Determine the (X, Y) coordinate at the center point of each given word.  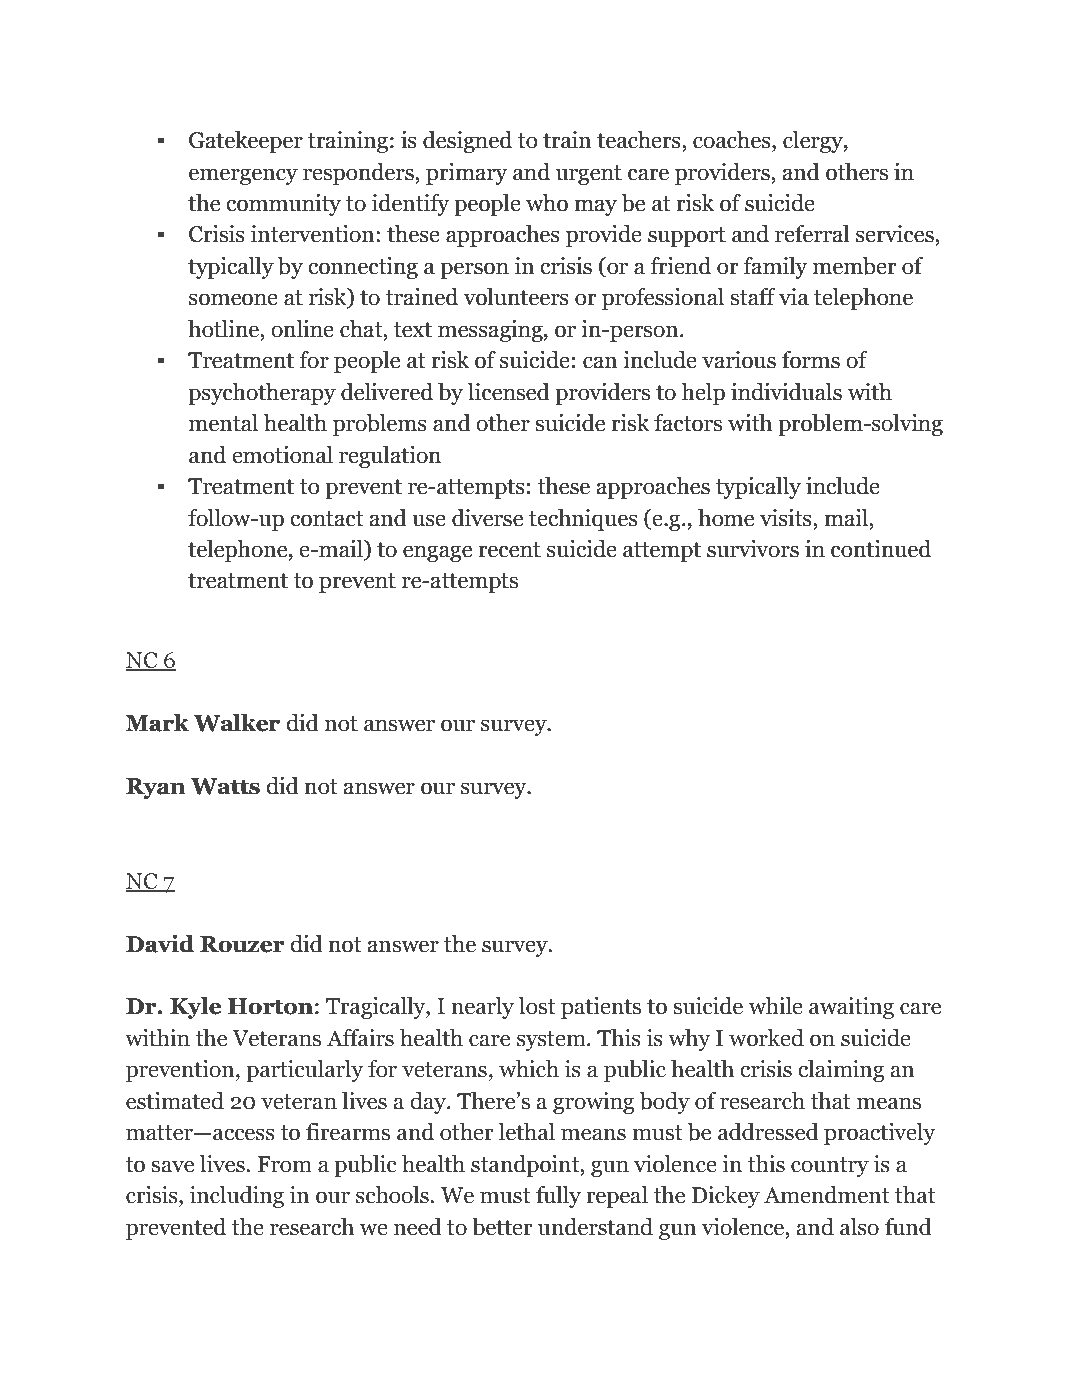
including (237, 1197)
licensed (509, 392)
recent (509, 550)
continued (881, 549)
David (160, 943)
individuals (786, 392)
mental (223, 423)
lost (537, 1006)
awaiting (851, 1008)
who (547, 203)
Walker (237, 723)
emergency (243, 176)
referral (812, 234)
